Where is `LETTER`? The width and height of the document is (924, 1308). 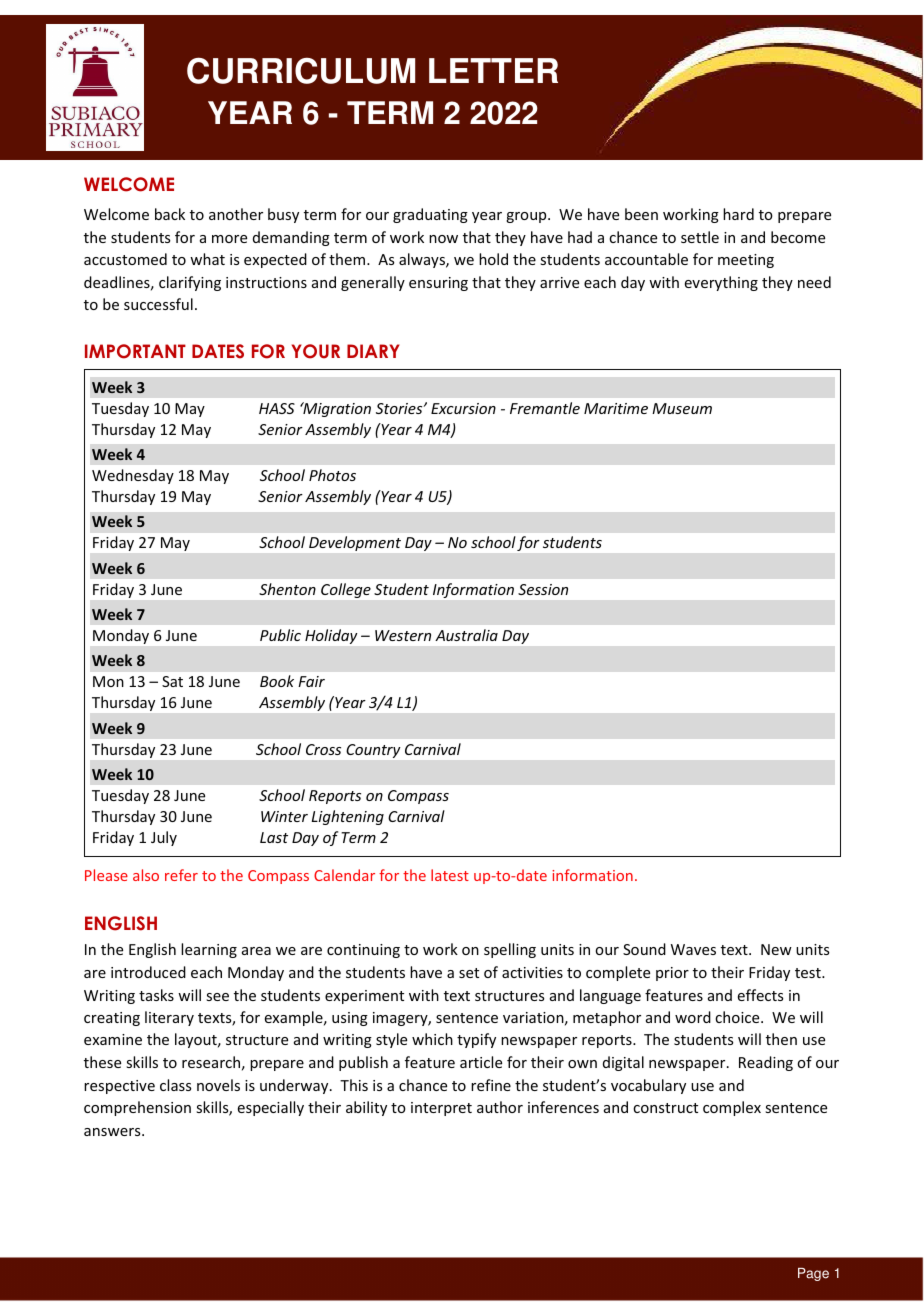
LETTER is located at coordinates (493, 70).
